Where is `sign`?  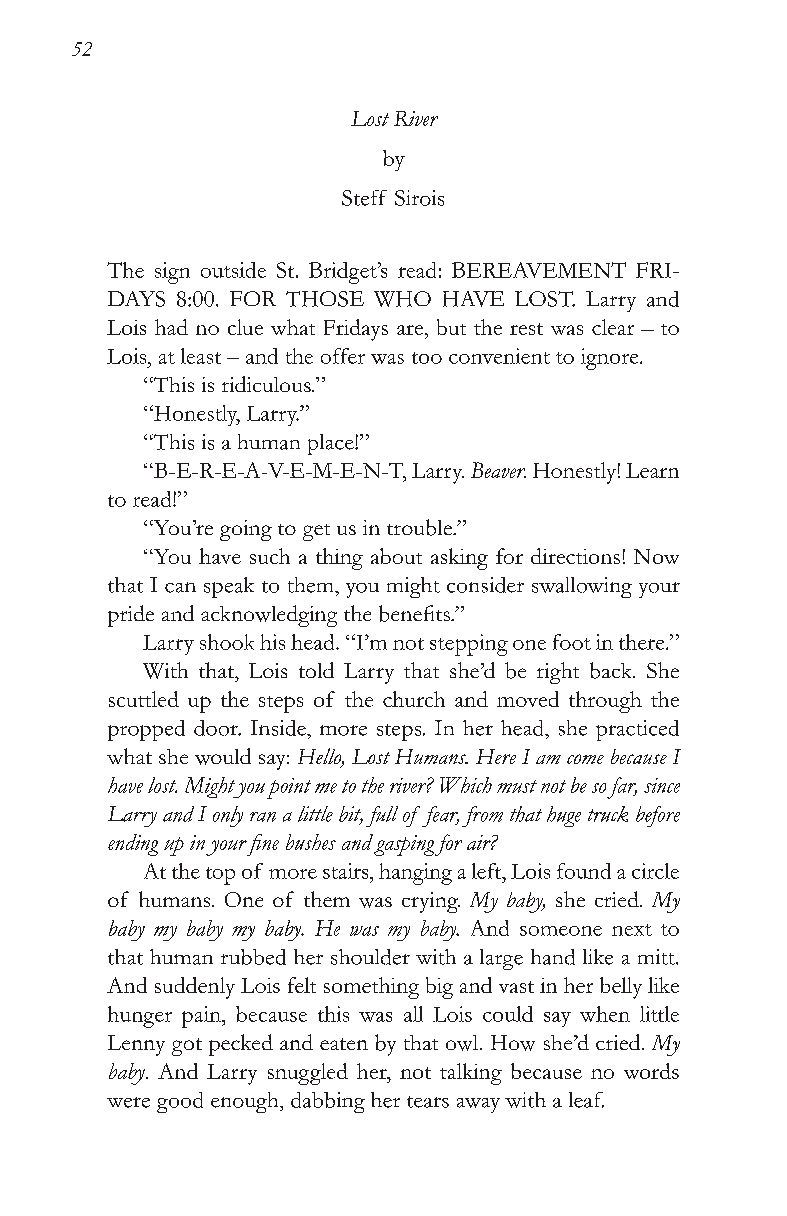 sign is located at coordinates (172, 273).
